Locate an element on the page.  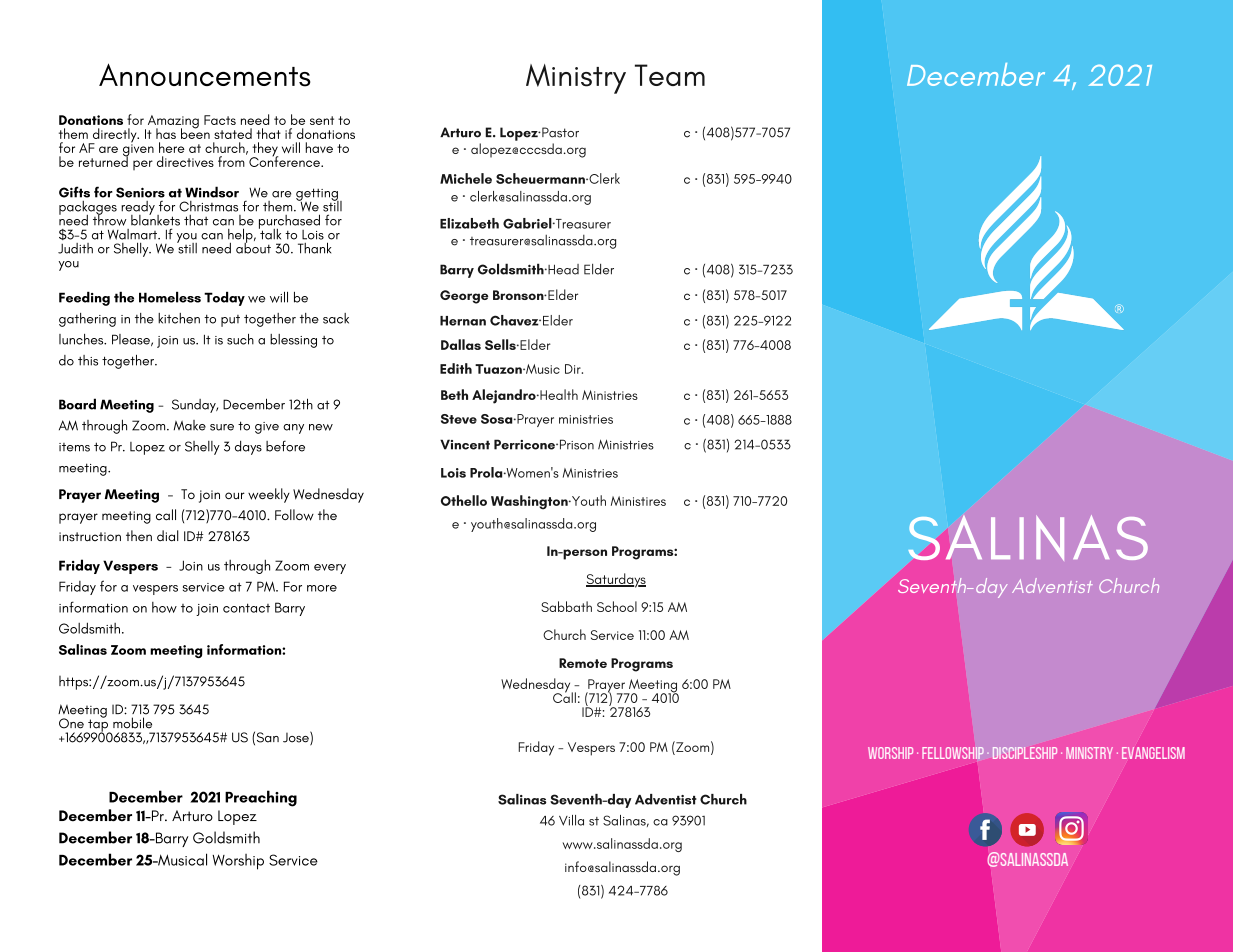
Steve is located at coordinates (459, 419).
